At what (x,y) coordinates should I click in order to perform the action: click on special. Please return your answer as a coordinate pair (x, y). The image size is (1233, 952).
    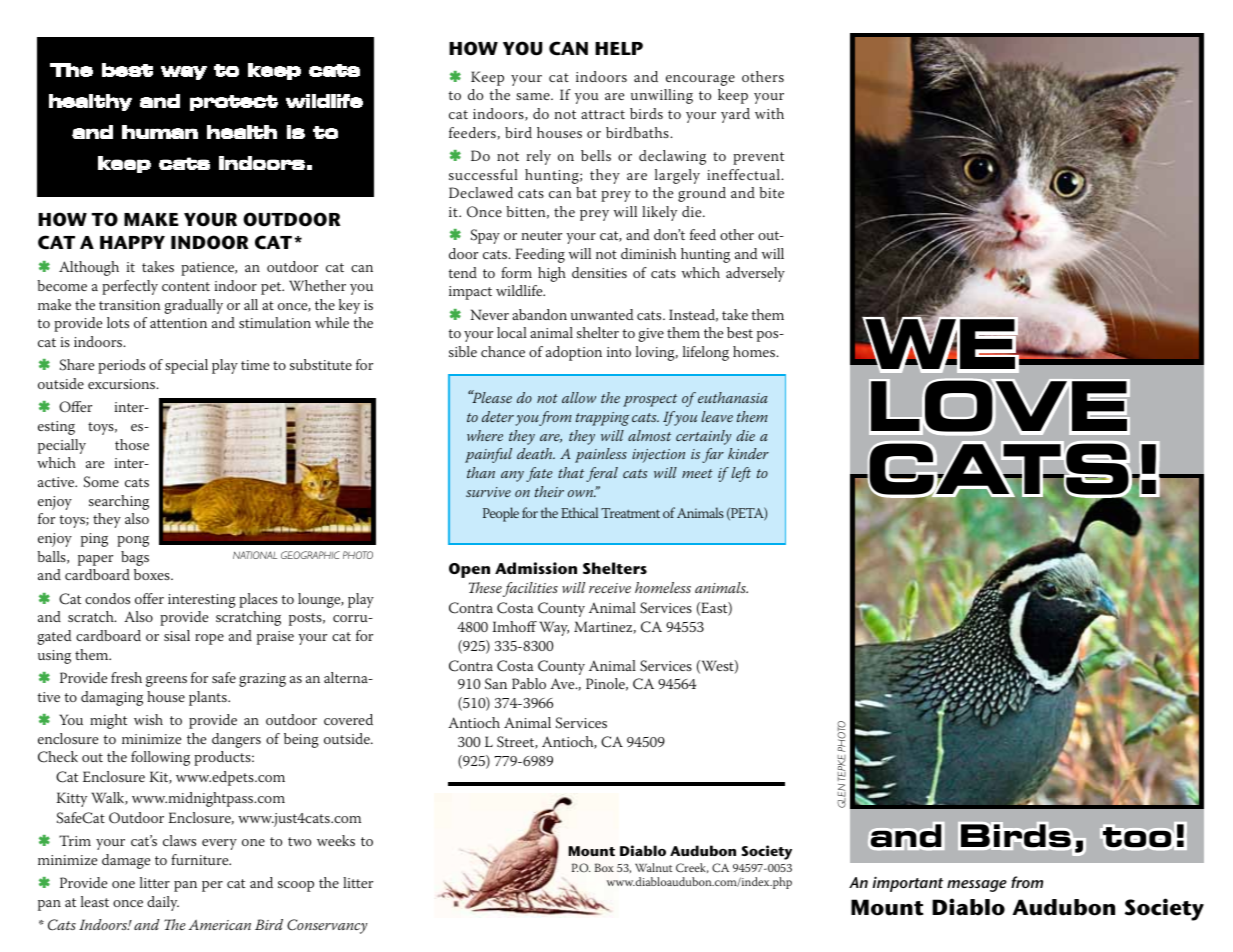
    Looking at the image, I should click on (186, 366).
